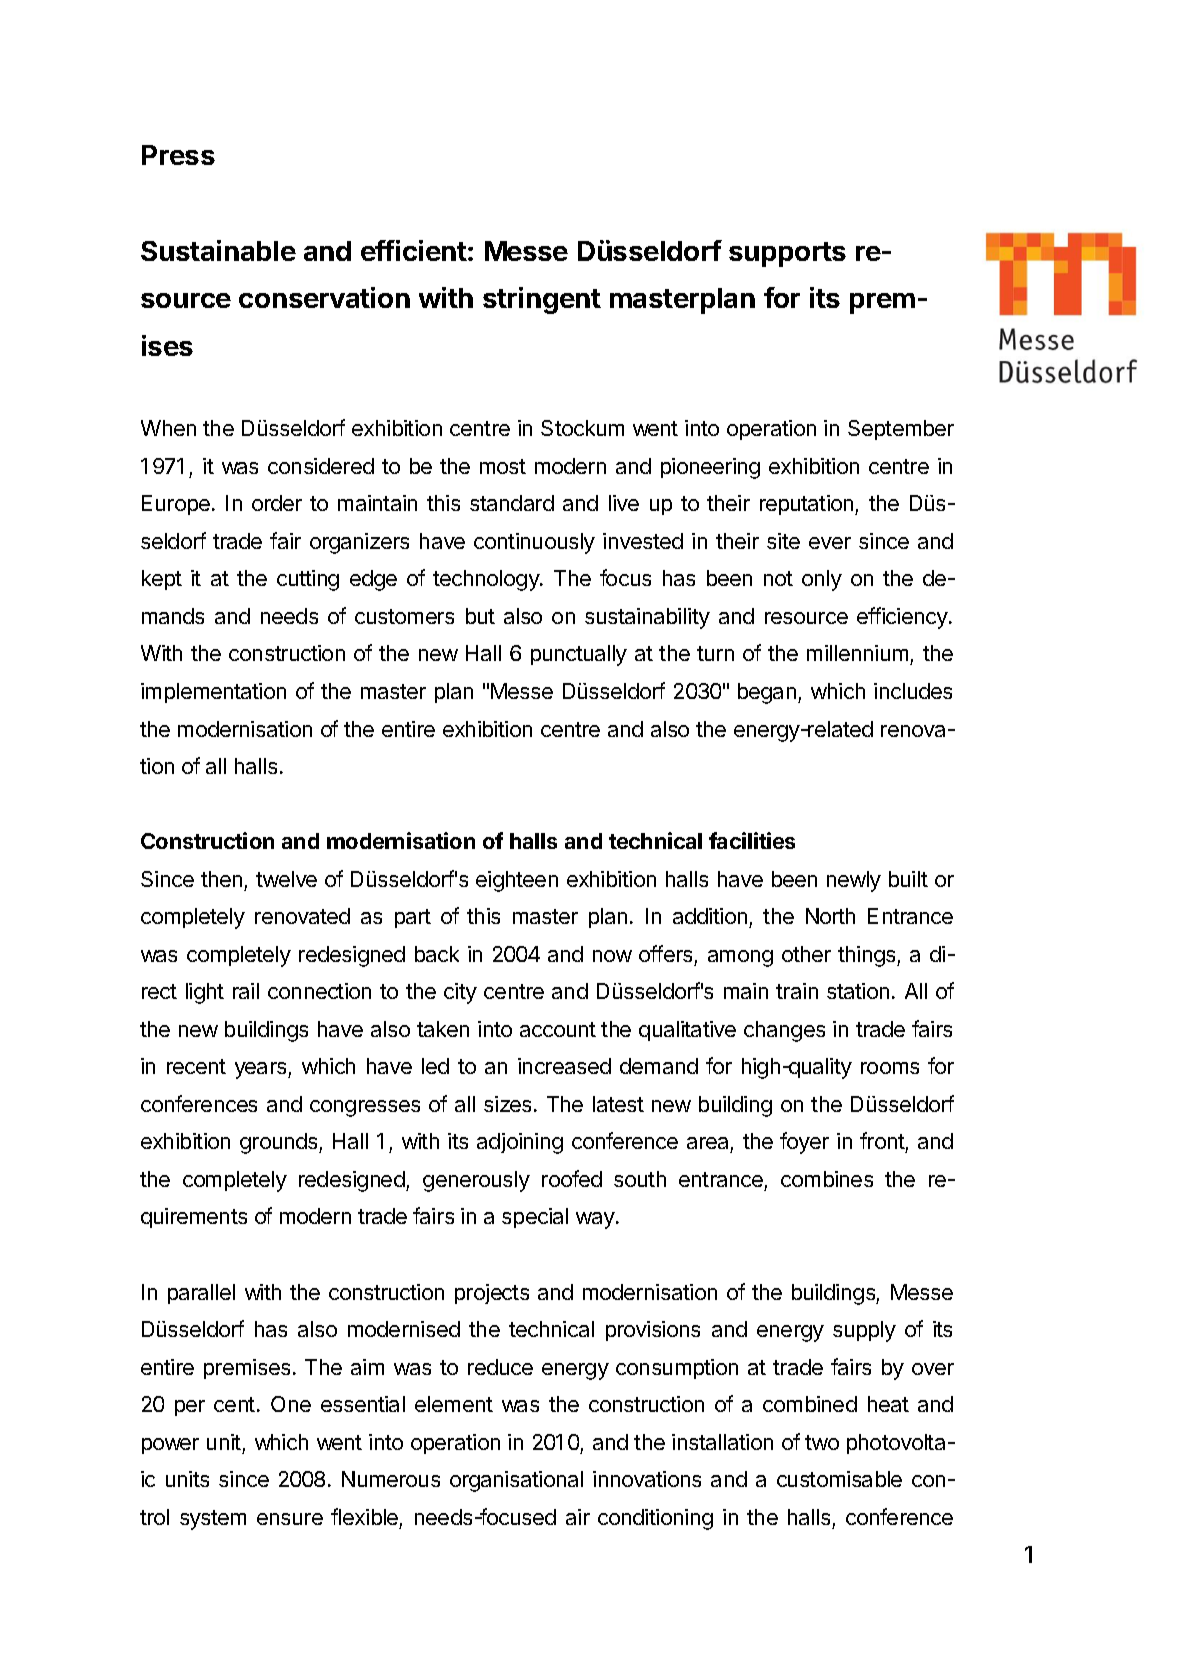 The width and height of the screenshot is (1178, 1664). What do you see at coordinates (218, 250) in the screenshot?
I see `Sustainable` at bounding box center [218, 250].
